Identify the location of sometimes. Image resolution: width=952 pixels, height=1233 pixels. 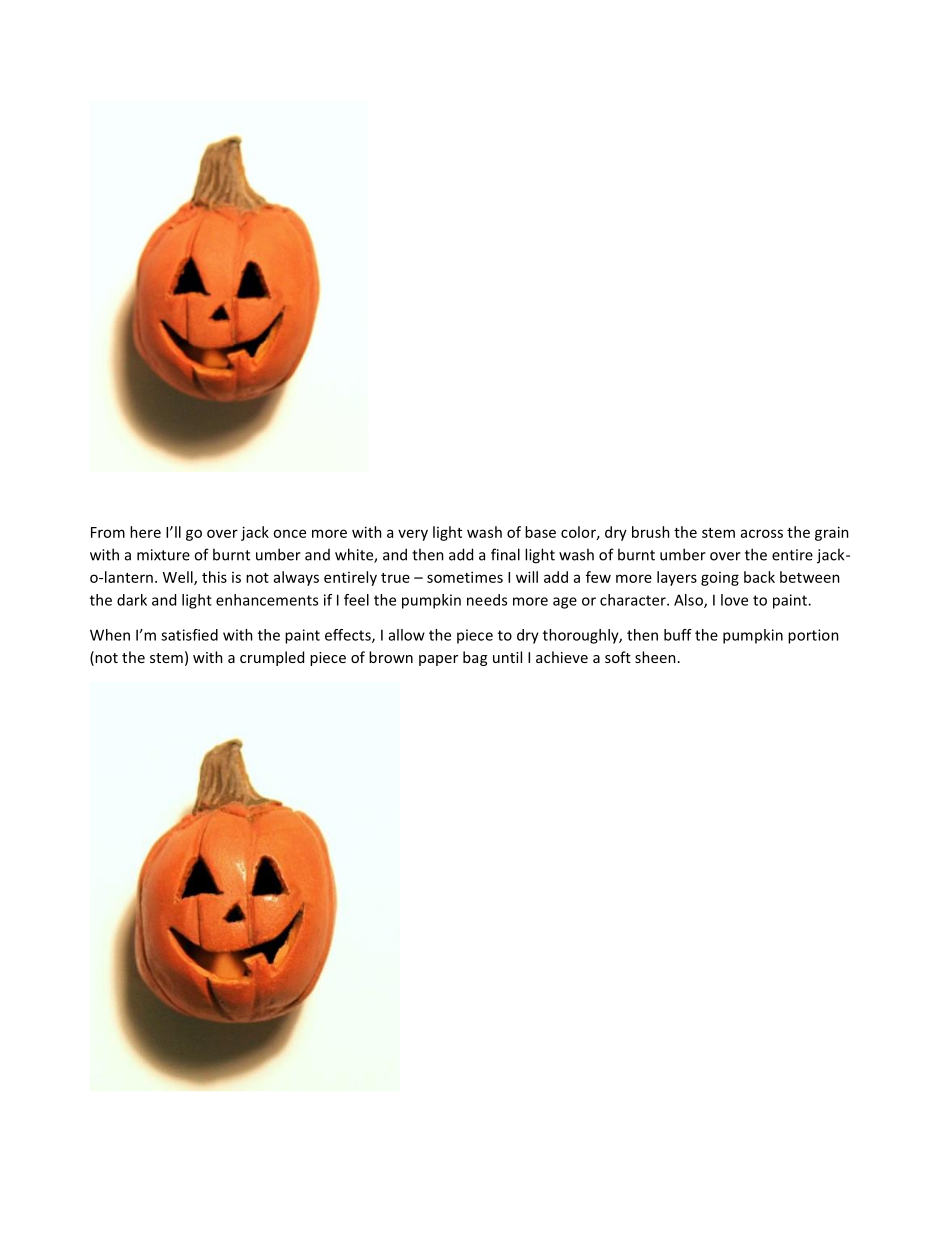
(465, 577).
